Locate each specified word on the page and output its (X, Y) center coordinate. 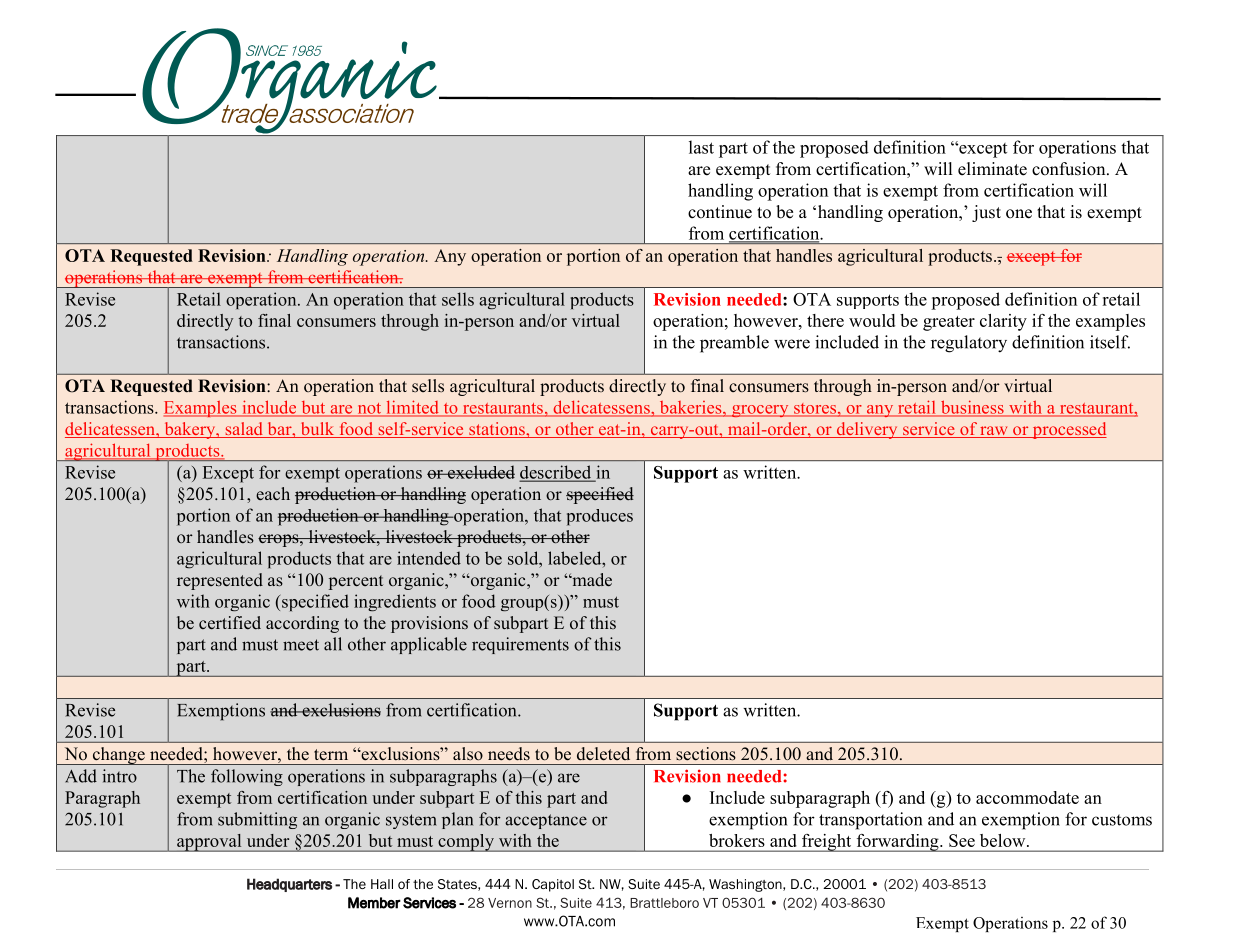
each (273, 494)
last (701, 147)
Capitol (553, 885)
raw (994, 432)
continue (720, 212)
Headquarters (289, 885)
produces (600, 517)
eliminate (992, 169)
